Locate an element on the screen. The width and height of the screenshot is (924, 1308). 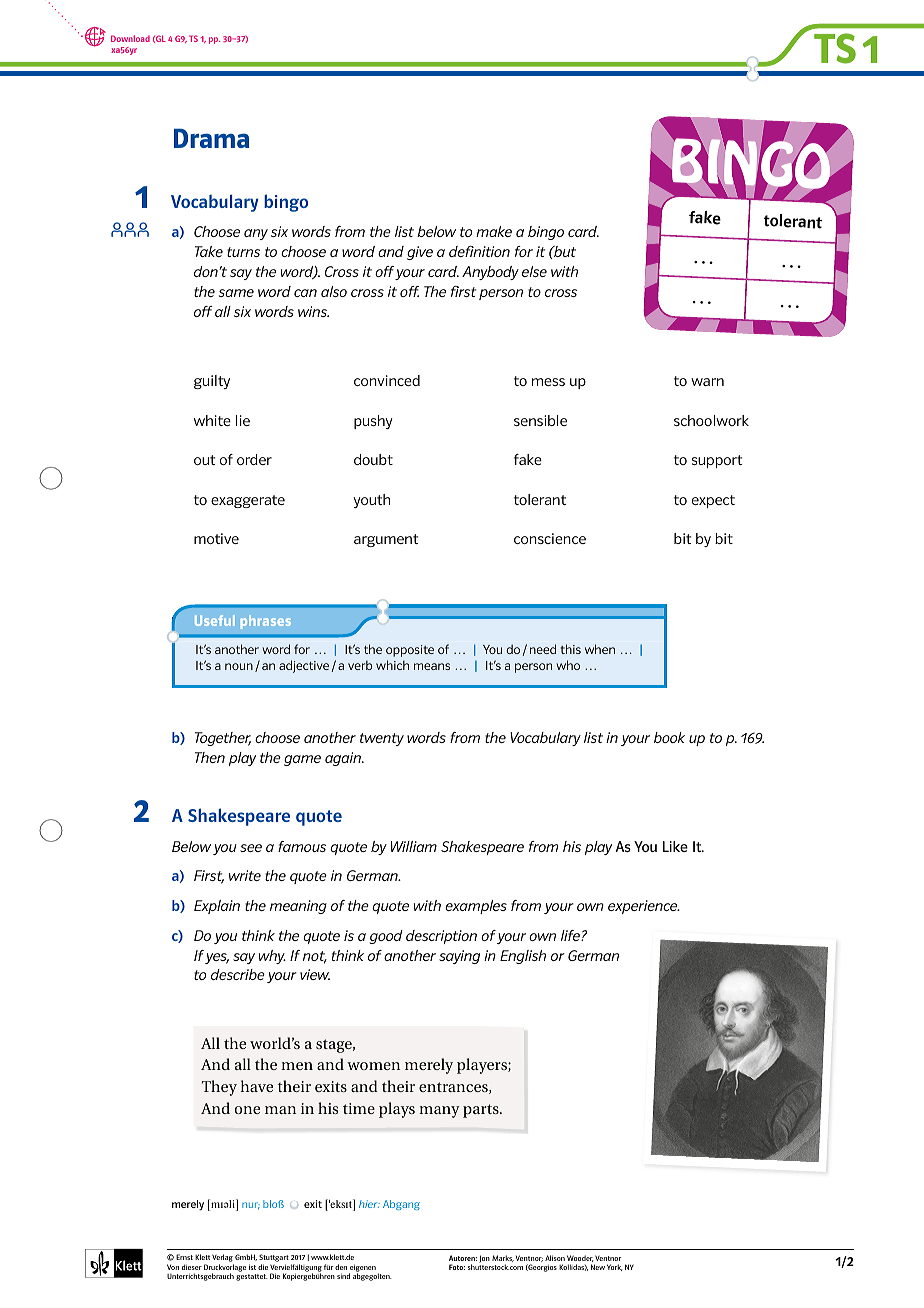
make is located at coordinates (494, 231).
